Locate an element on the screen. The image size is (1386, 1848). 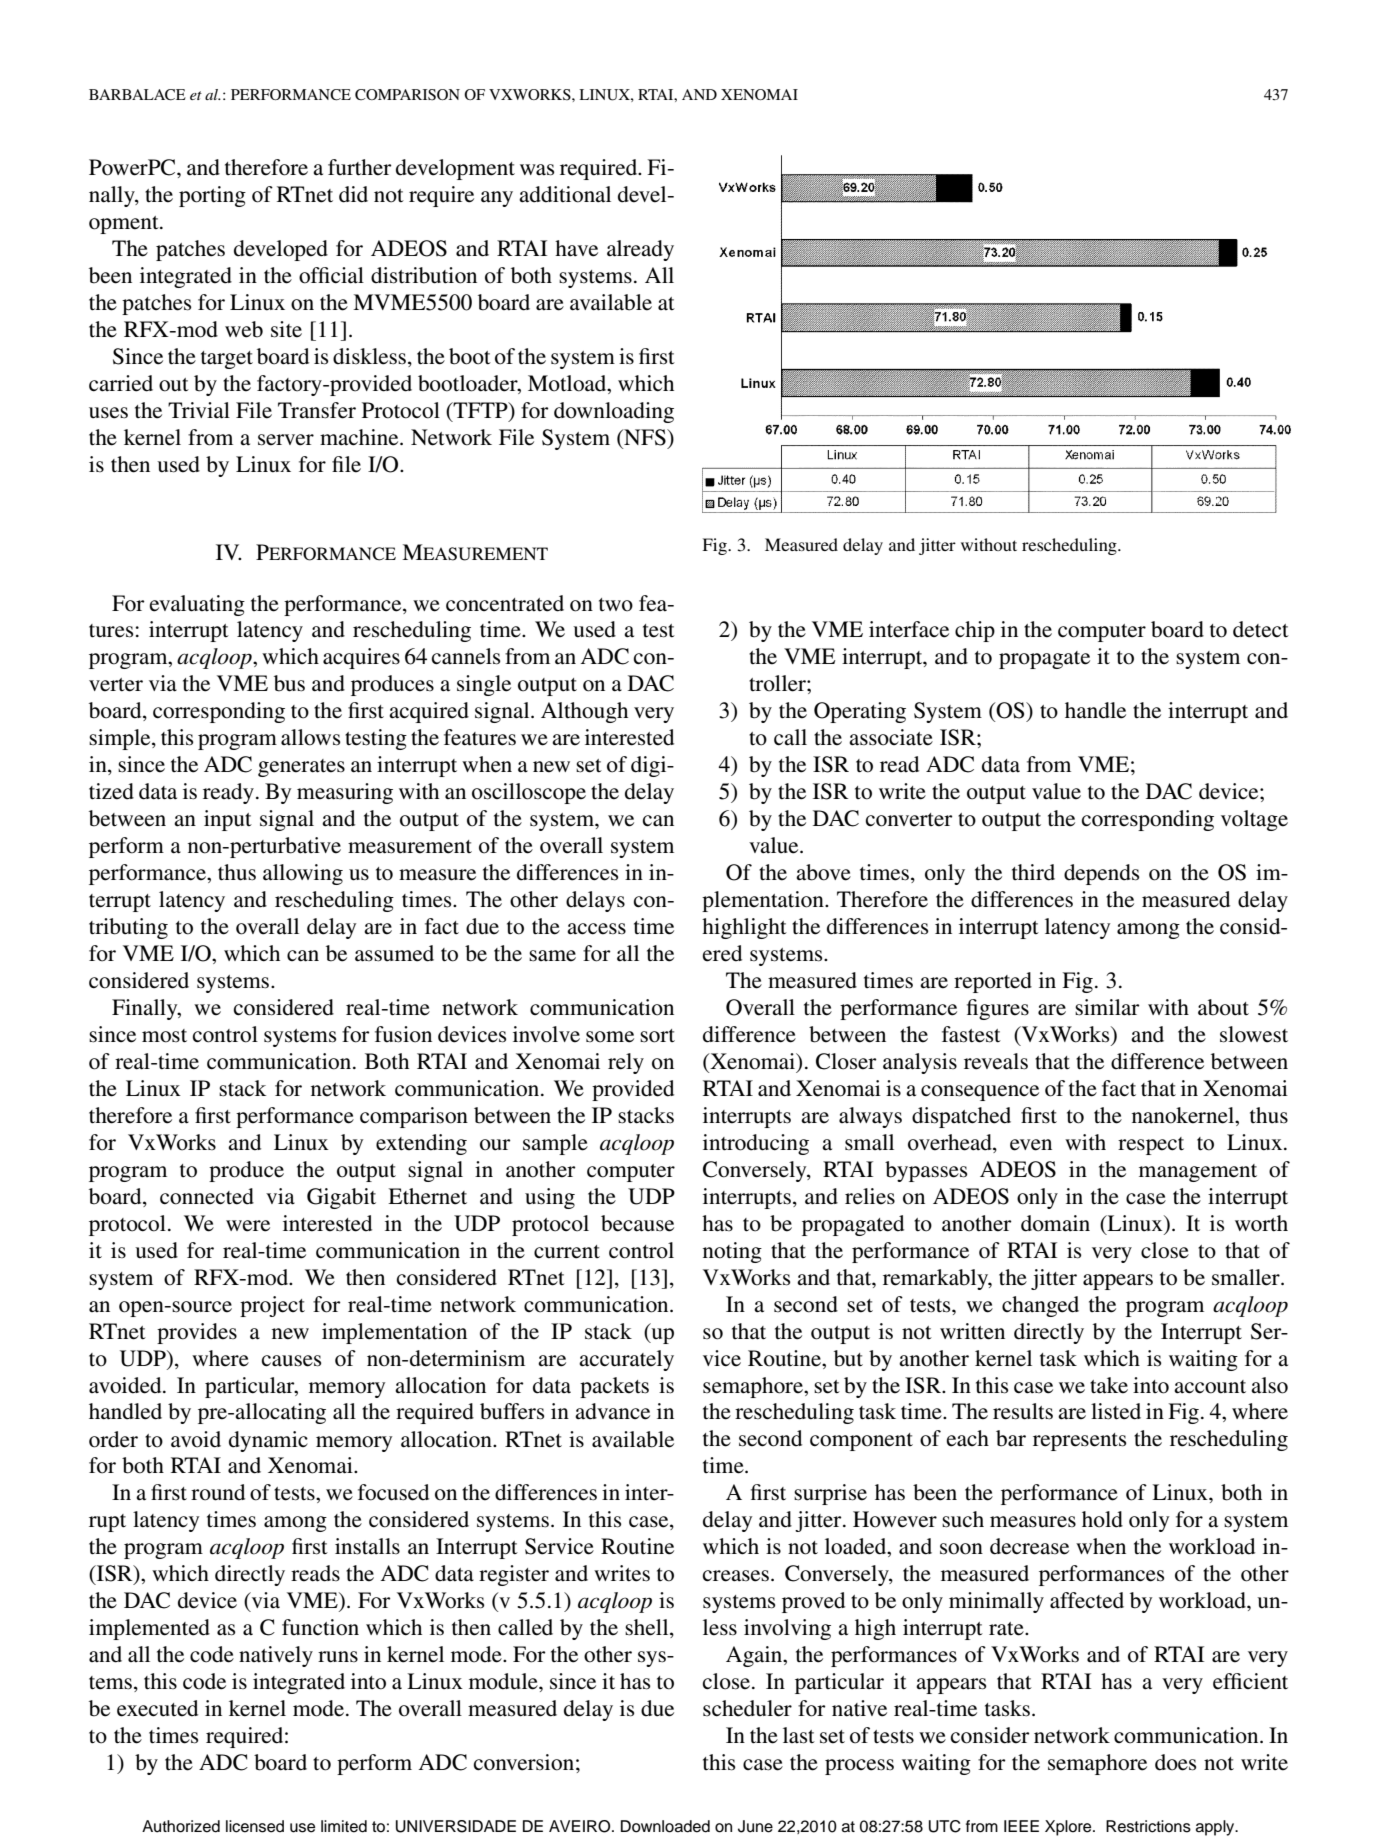
additional is located at coordinates (565, 194).
